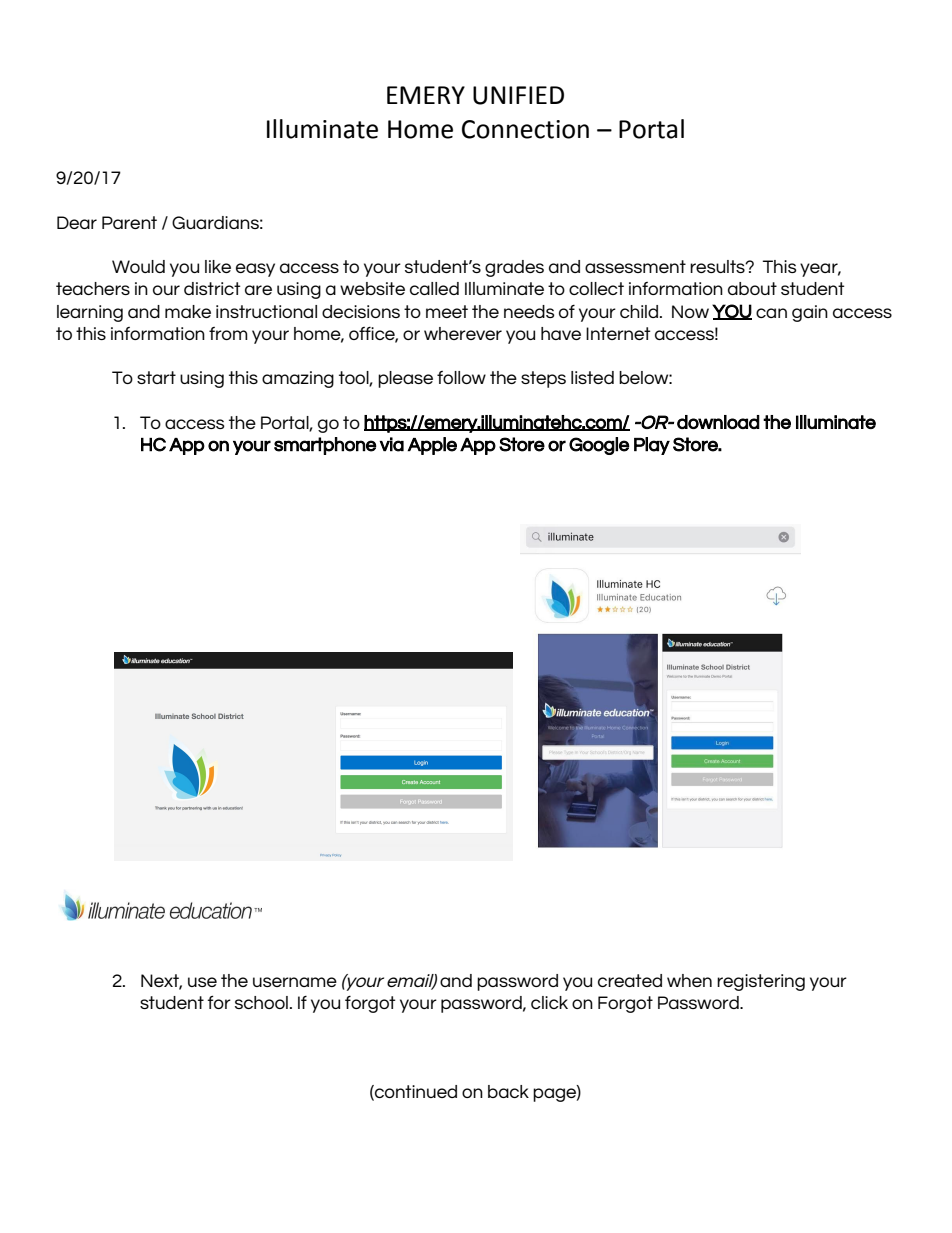  Describe the element at coordinates (261, 1002) in the screenshot. I see `school` at that location.
